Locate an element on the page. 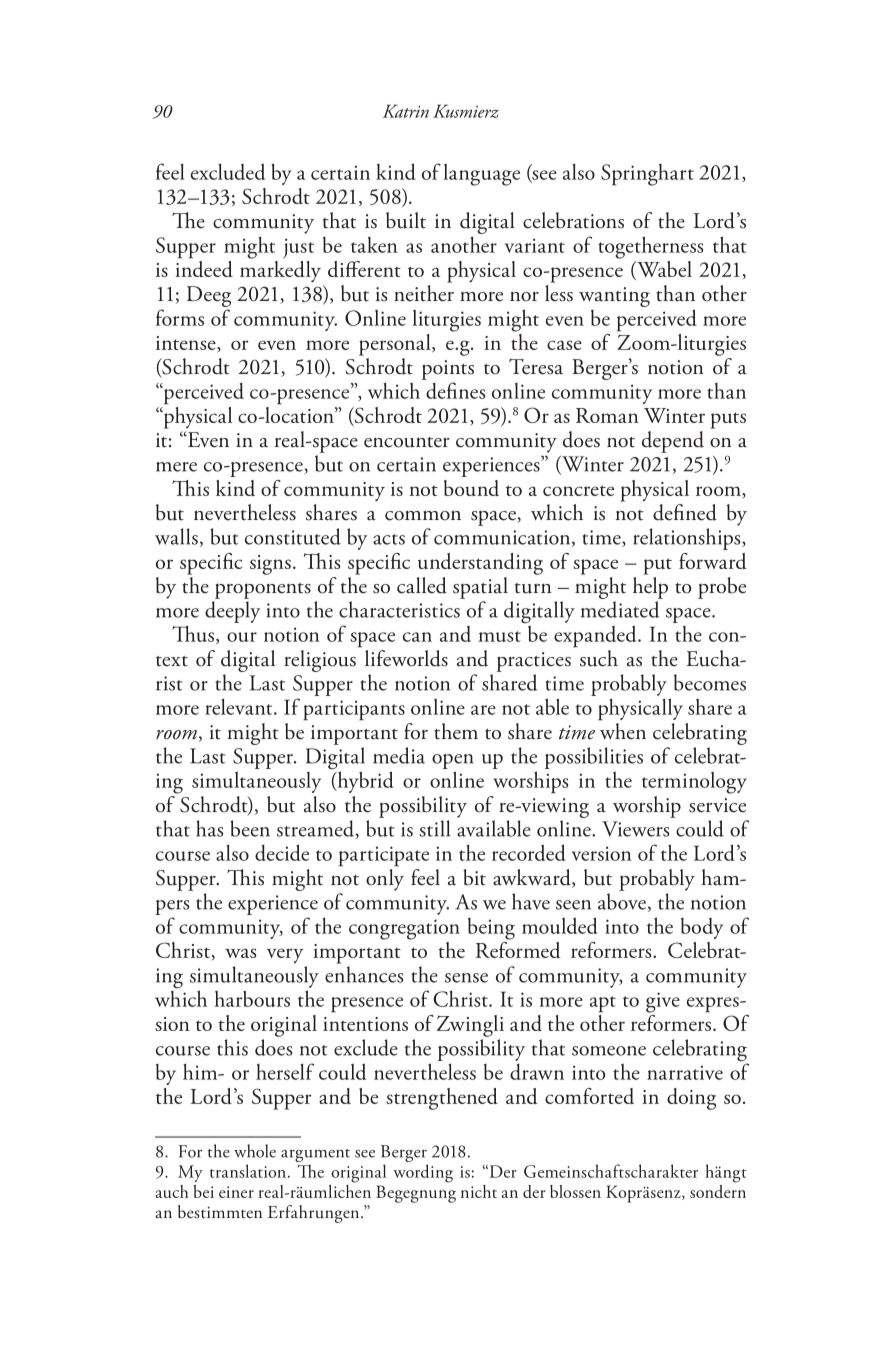  togetherness is located at coordinates (650, 247).
